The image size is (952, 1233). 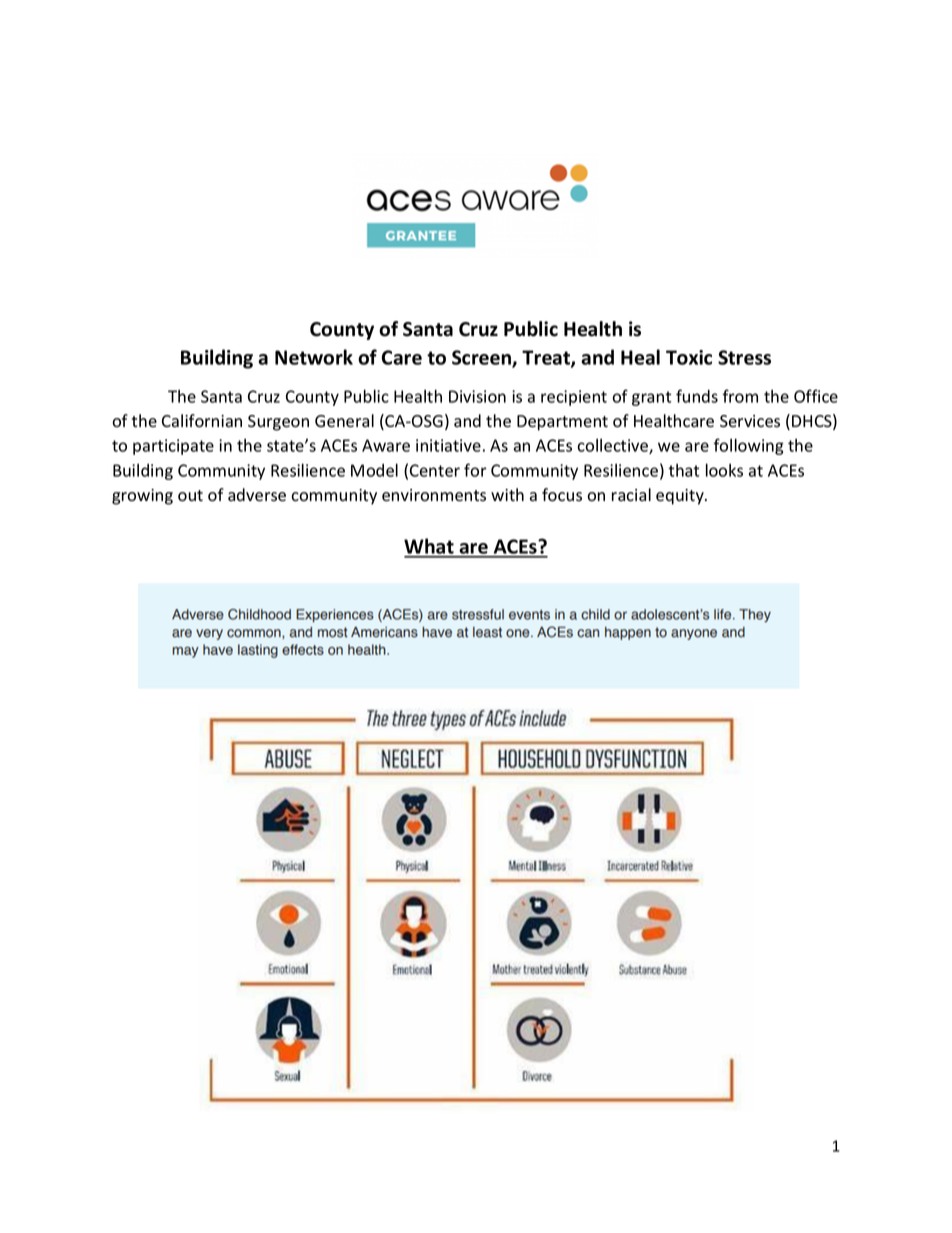 What do you see at coordinates (749, 446) in the screenshot?
I see `following` at bounding box center [749, 446].
